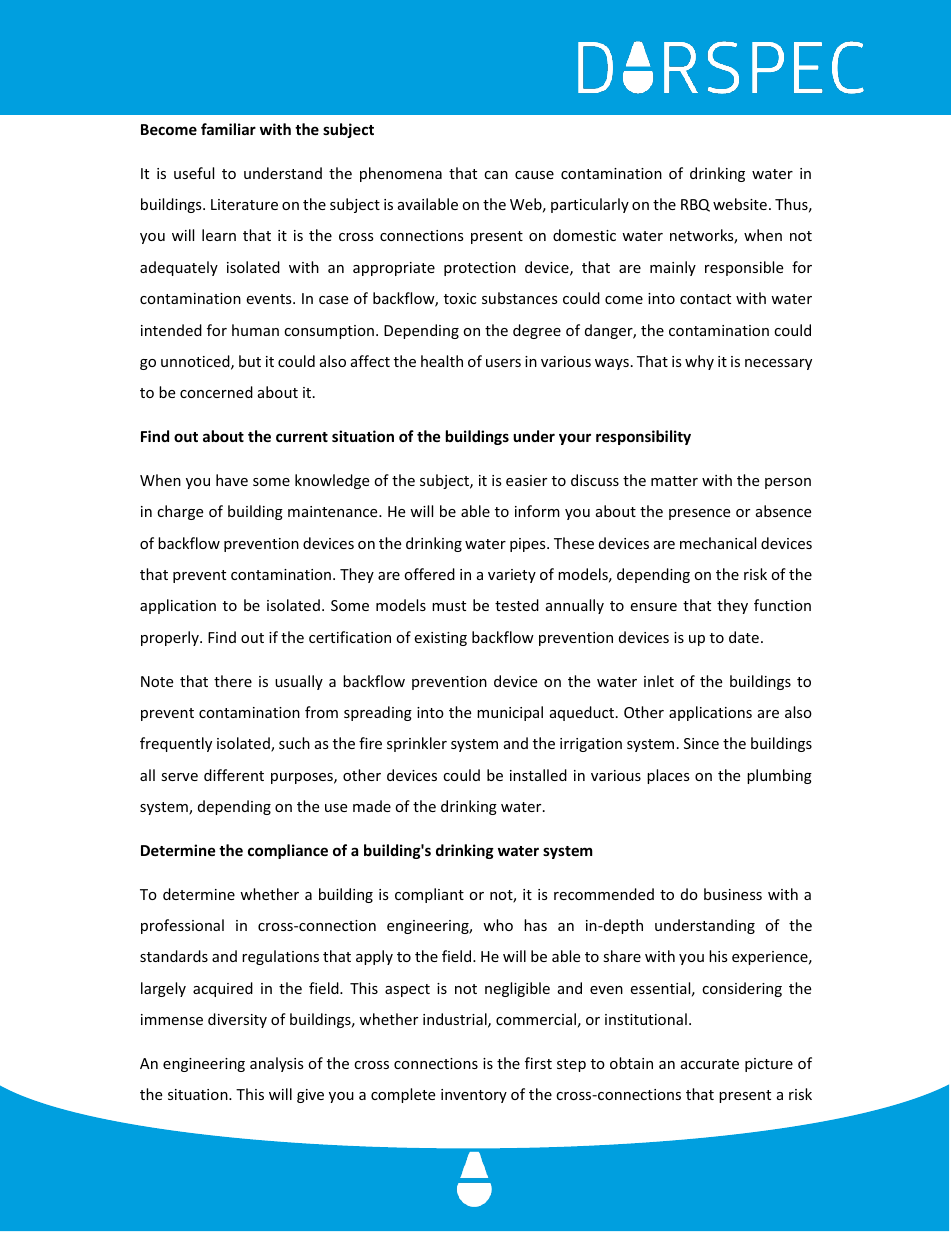 The image size is (952, 1233). I want to click on Since, so click(701, 743).
